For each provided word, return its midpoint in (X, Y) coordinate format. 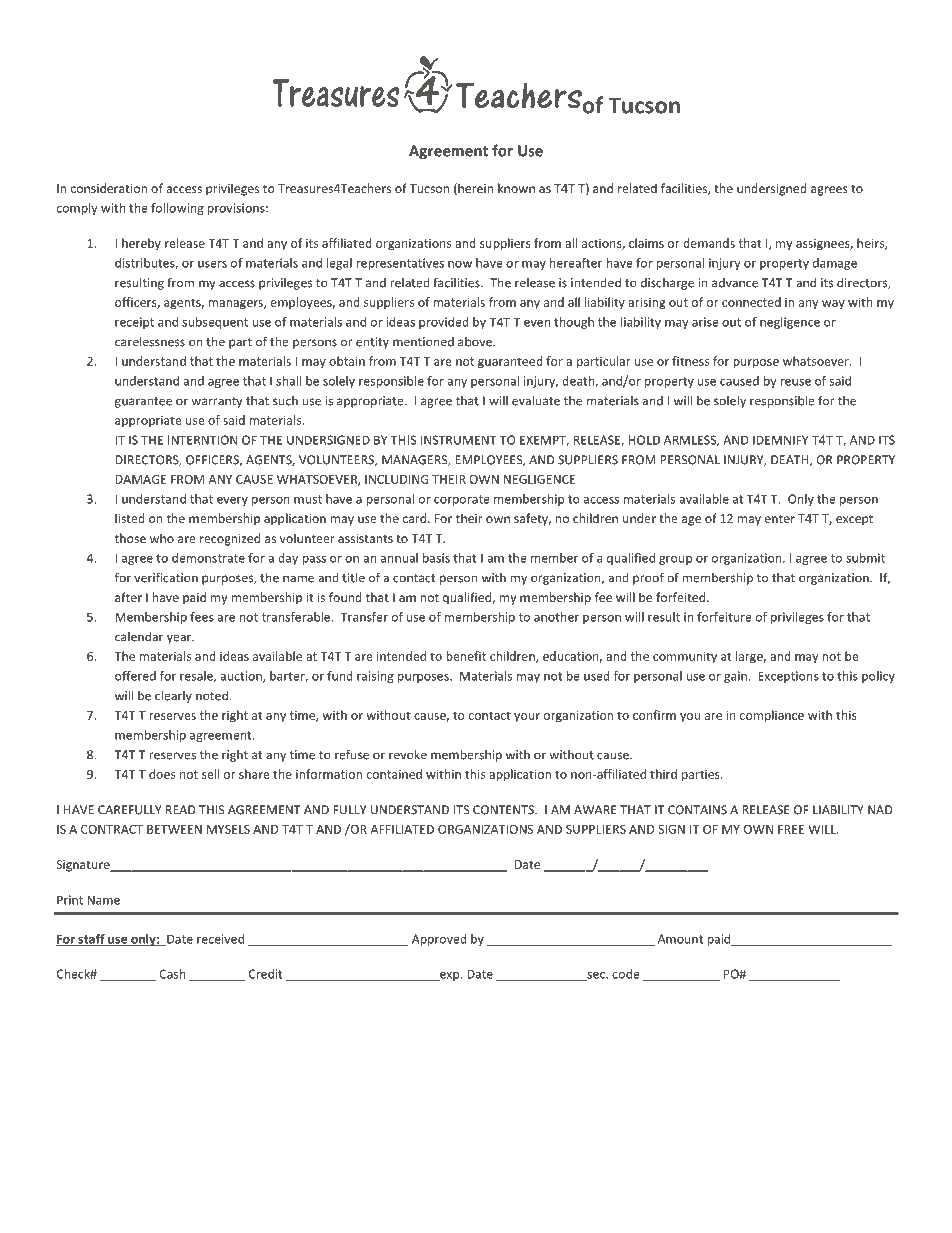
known (516, 188)
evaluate (536, 400)
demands (709, 243)
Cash (172, 974)
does (162, 774)
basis (436, 558)
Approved (439, 940)
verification (166, 577)
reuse (795, 382)
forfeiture (724, 617)
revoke (408, 754)
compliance (772, 716)
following (177, 209)
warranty (216, 402)
